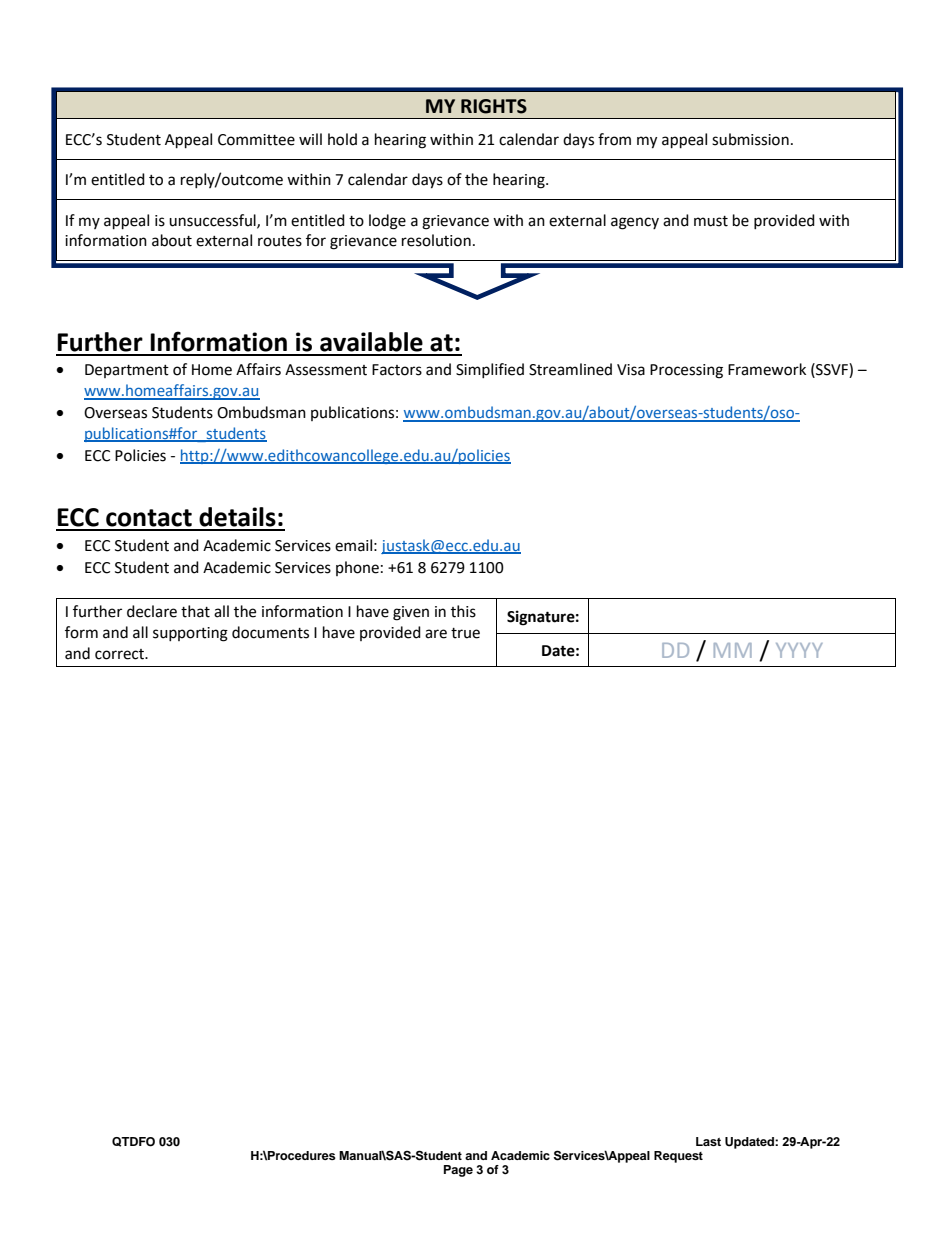 The height and width of the screenshot is (1233, 952). What do you see at coordinates (490, 370) in the screenshot?
I see `Simplified` at bounding box center [490, 370].
